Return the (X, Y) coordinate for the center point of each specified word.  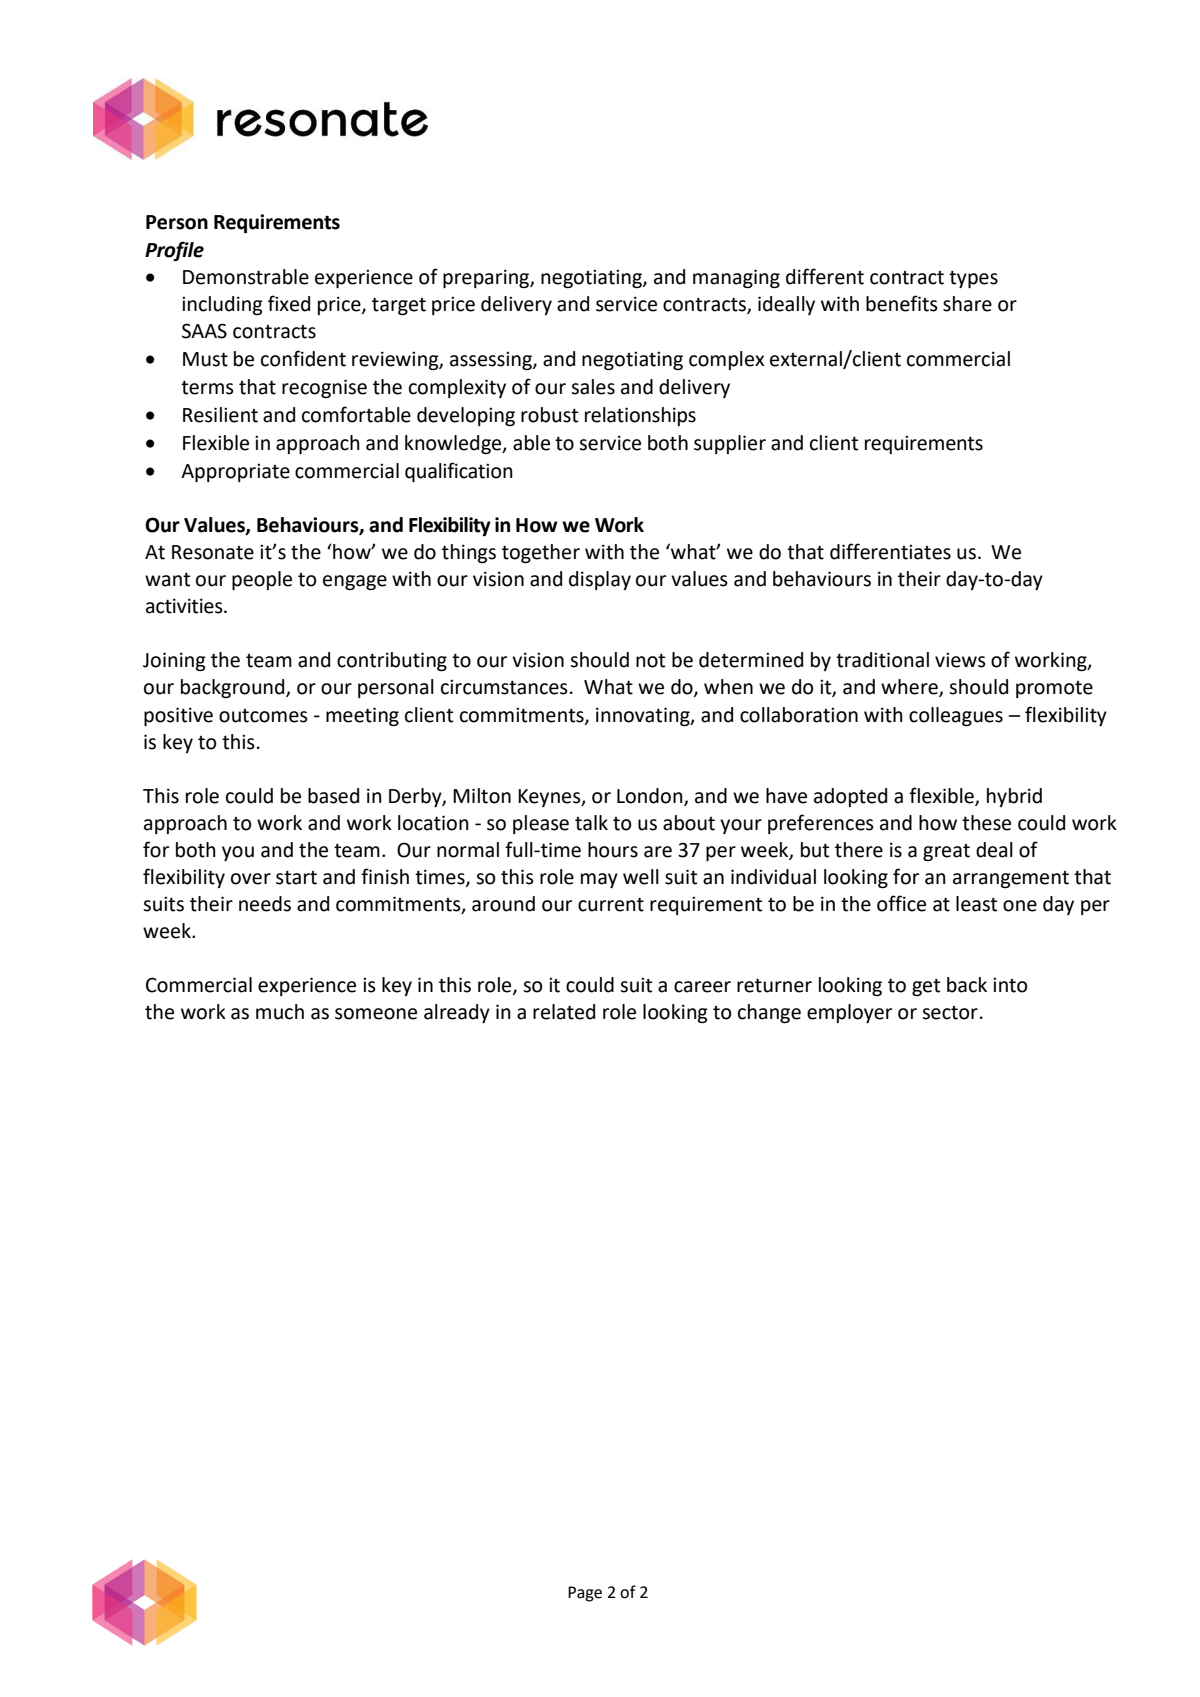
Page (585, 1594)
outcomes (263, 716)
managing (736, 278)
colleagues (956, 716)
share (967, 304)
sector (950, 1013)
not (650, 661)
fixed (289, 303)
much (280, 1012)
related (564, 1012)
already (457, 1013)
